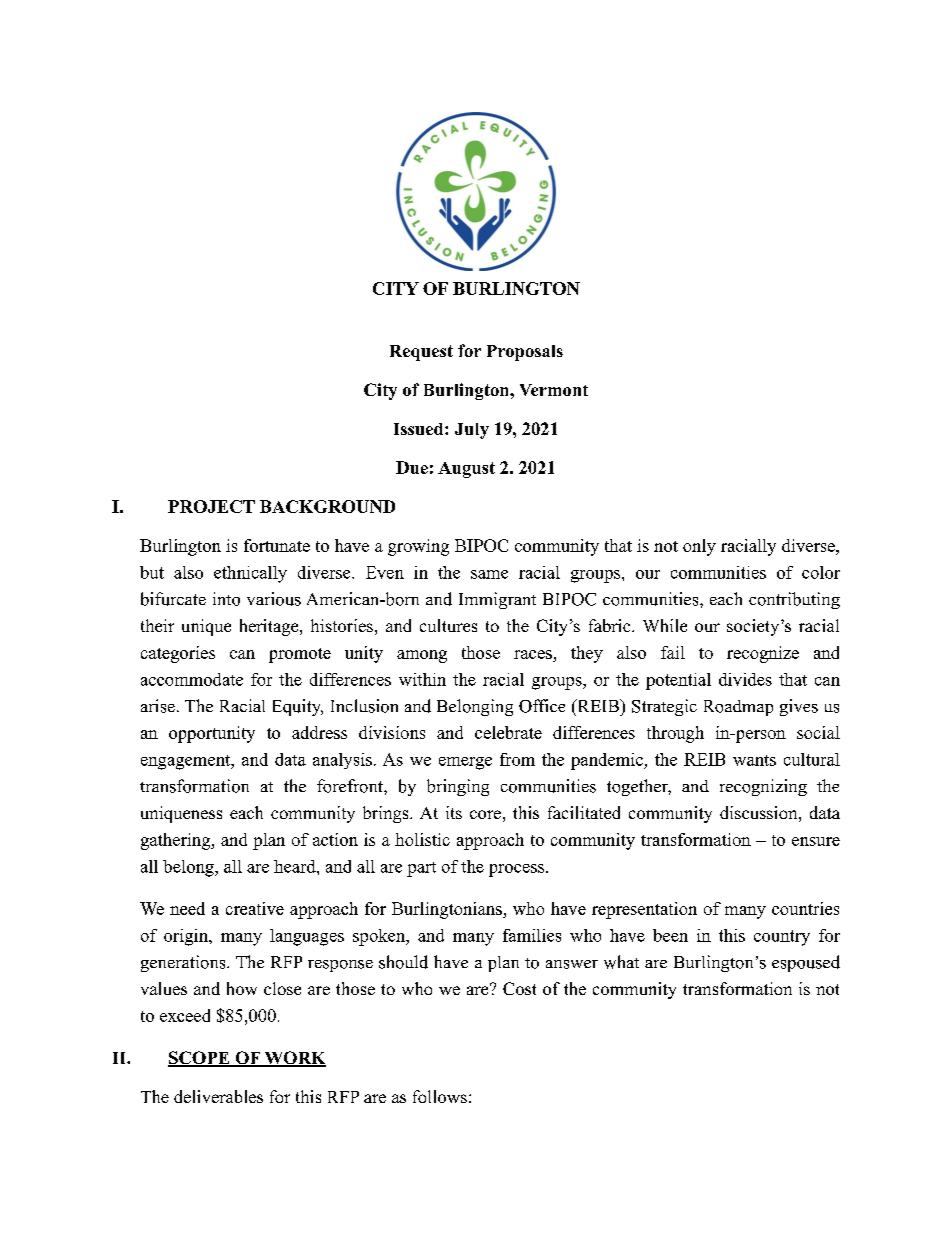 The image size is (952, 1233). I want to click on Request, so click(421, 353).
